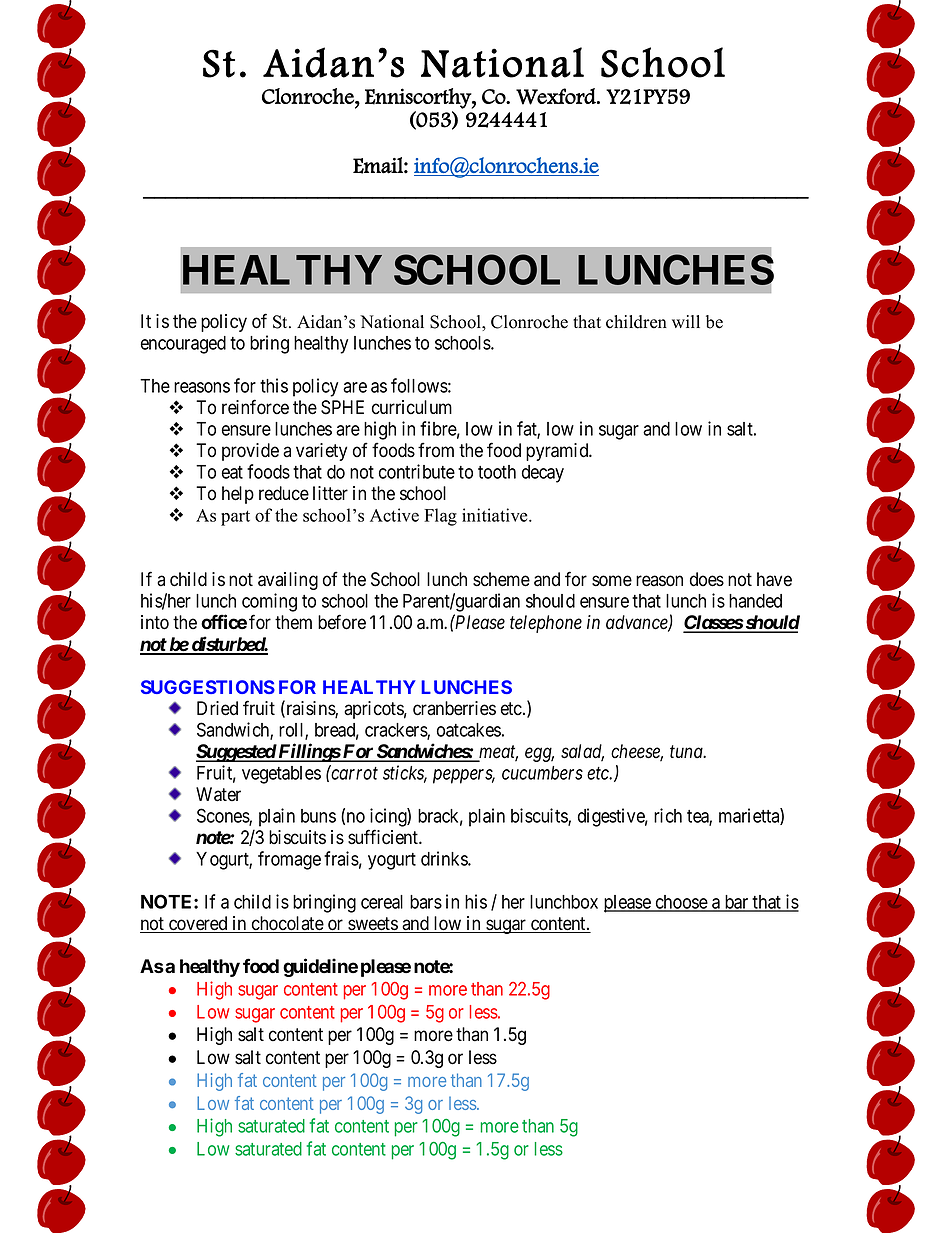 This page has width=952, height=1233. What do you see at coordinates (183, 345) in the page?
I see `encouraged` at bounding box center [183, 345].
